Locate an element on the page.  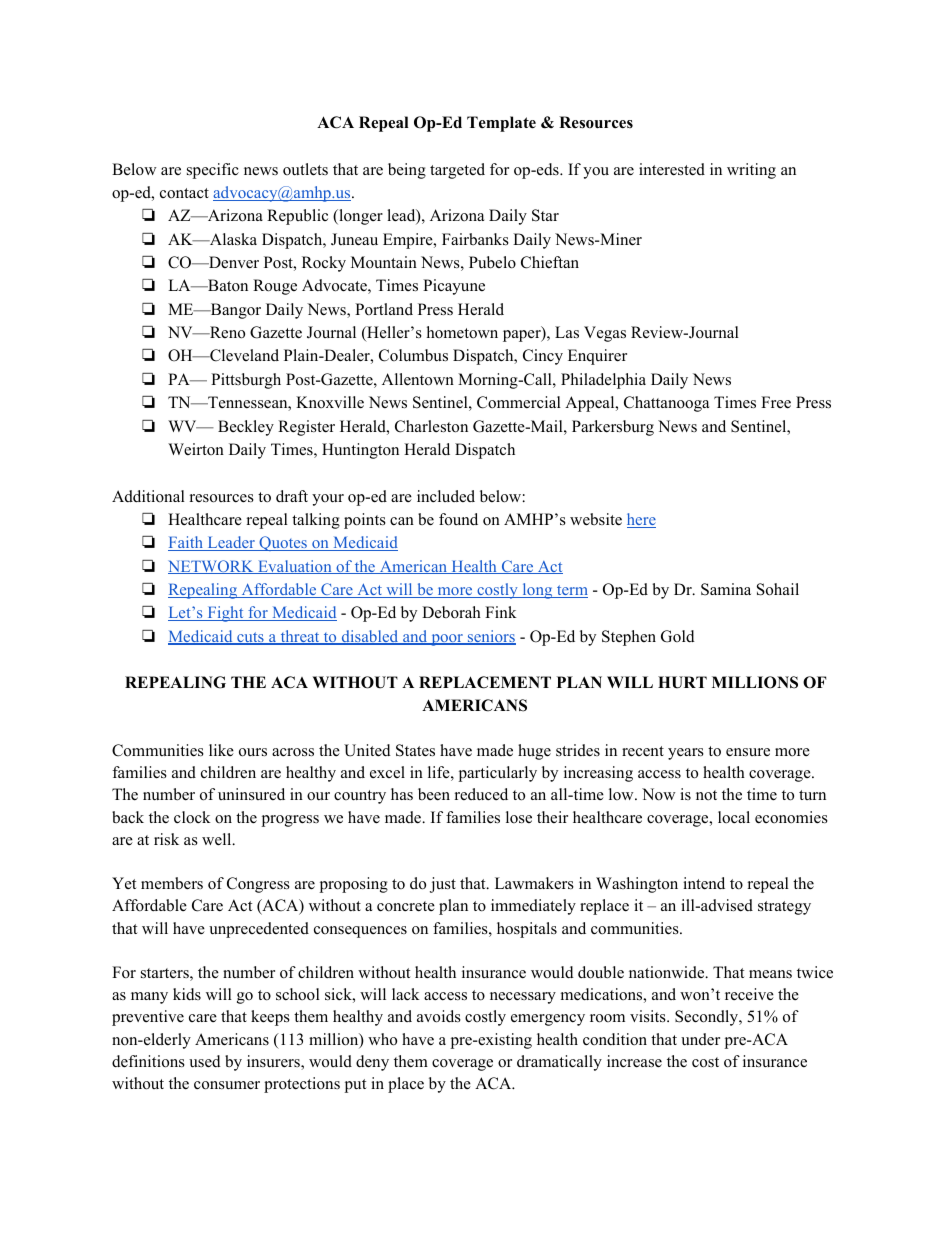
Allentown is located at coordinates (418, 379).
